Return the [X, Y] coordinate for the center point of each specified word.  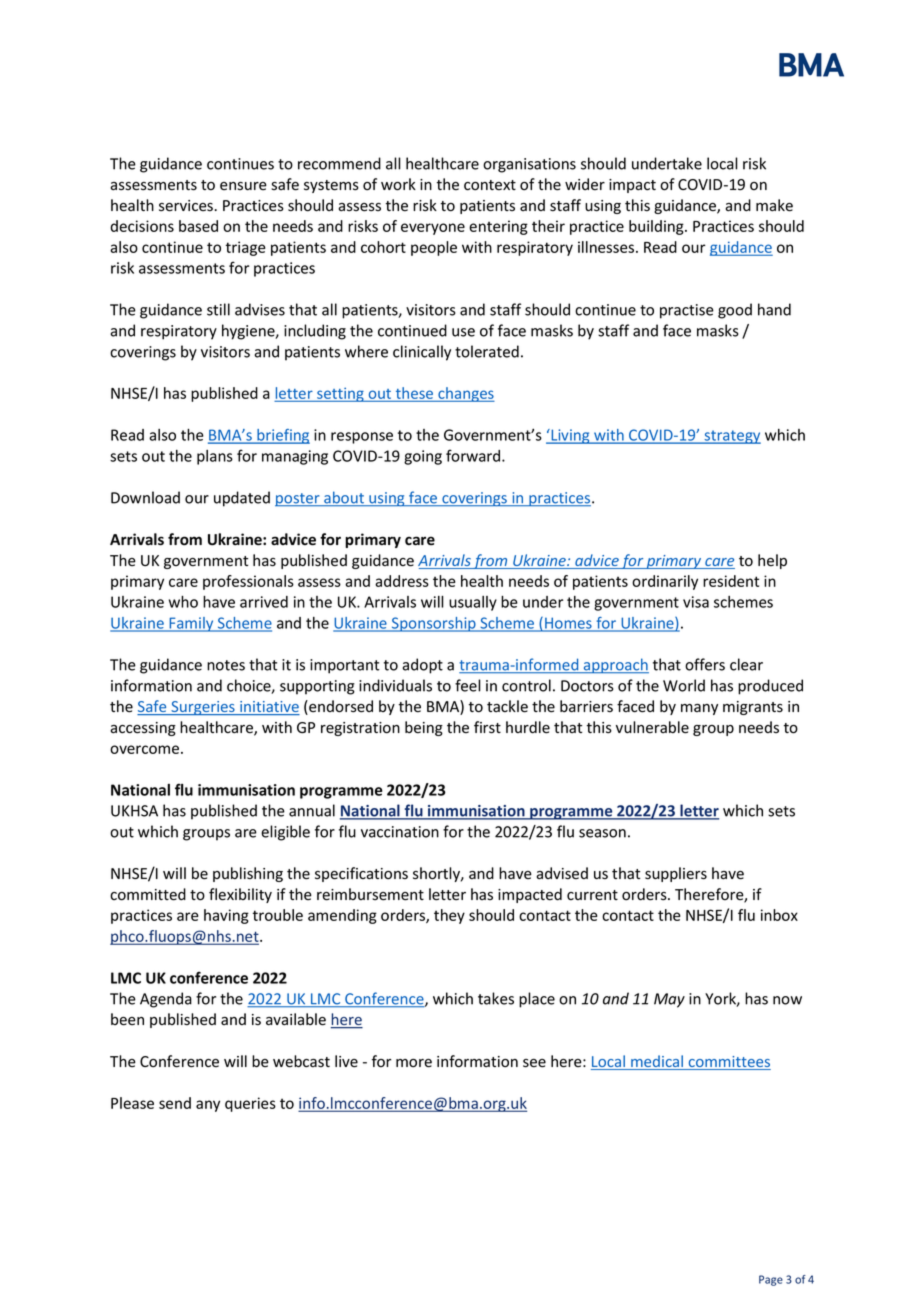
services [186, 206]
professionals [248, 582]
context [490, 185]
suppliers [676, 874]
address [402, 581]
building [657, 227]
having [226, 916]
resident [731, 581]
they [449, 916]
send [175, 1103]
